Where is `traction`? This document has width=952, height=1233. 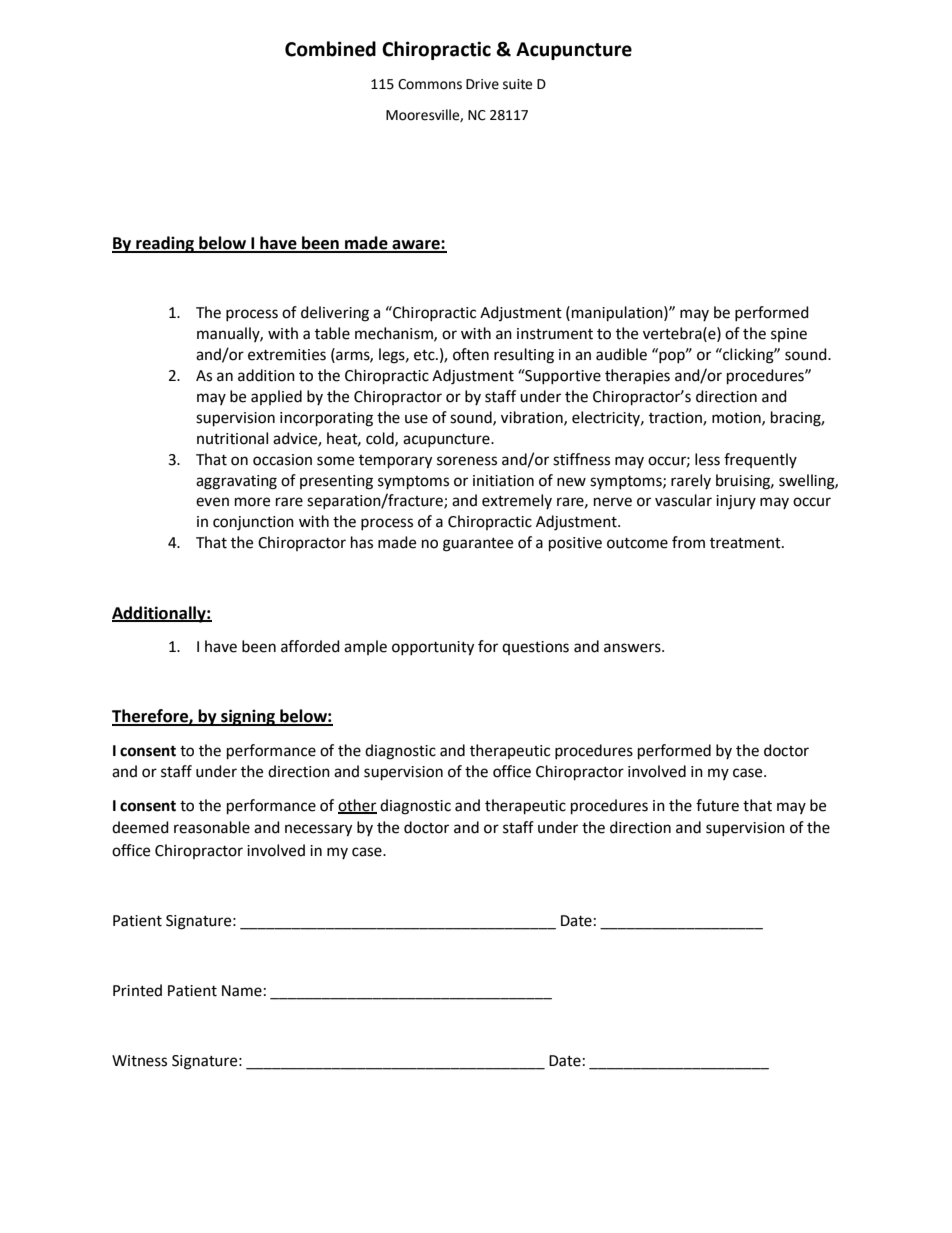 traction is located at coordinates (676, 419).
